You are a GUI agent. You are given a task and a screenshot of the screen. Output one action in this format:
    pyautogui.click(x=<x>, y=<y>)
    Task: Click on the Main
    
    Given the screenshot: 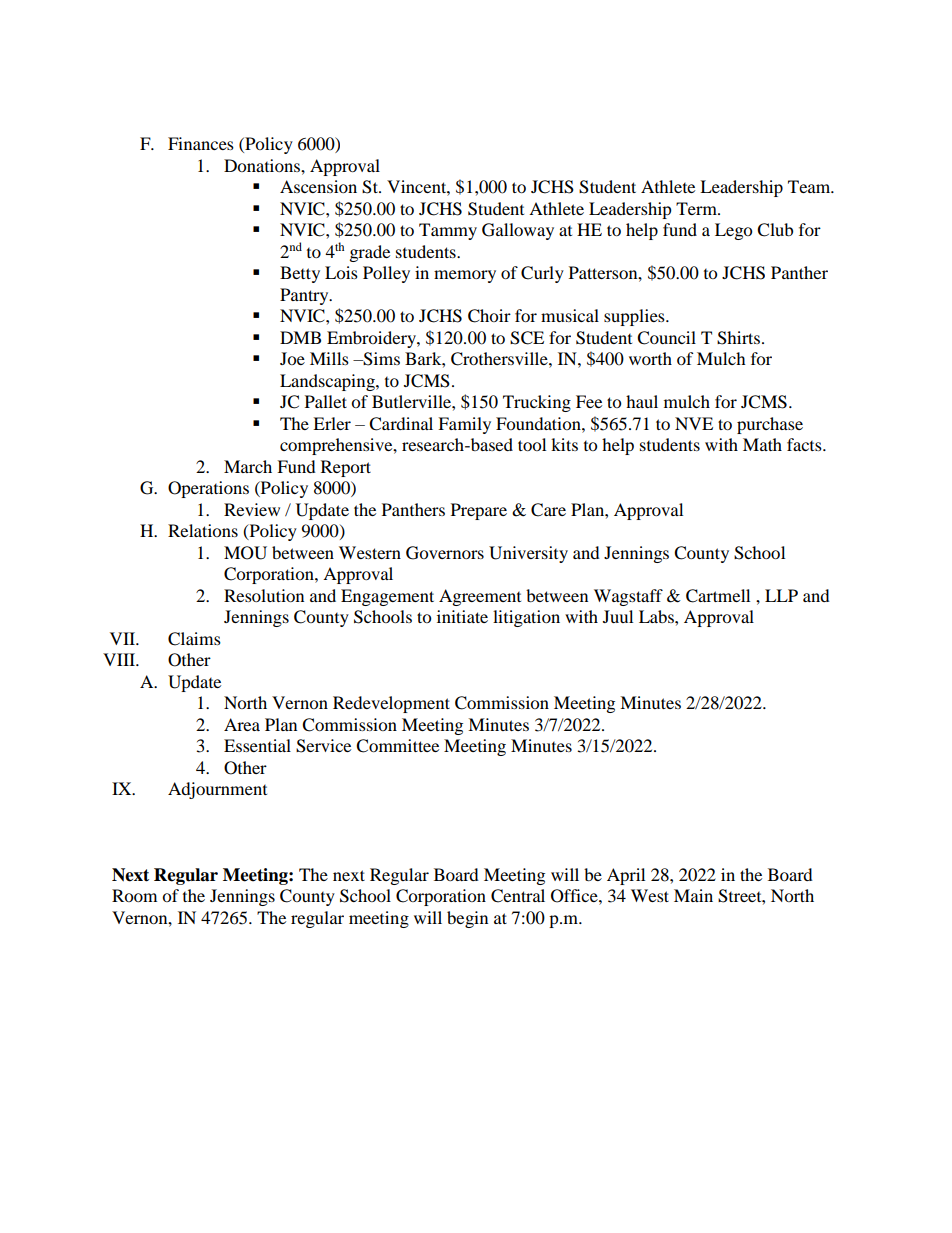 What is the action you would take?
    pyautogui.click(x=693, y=895)
